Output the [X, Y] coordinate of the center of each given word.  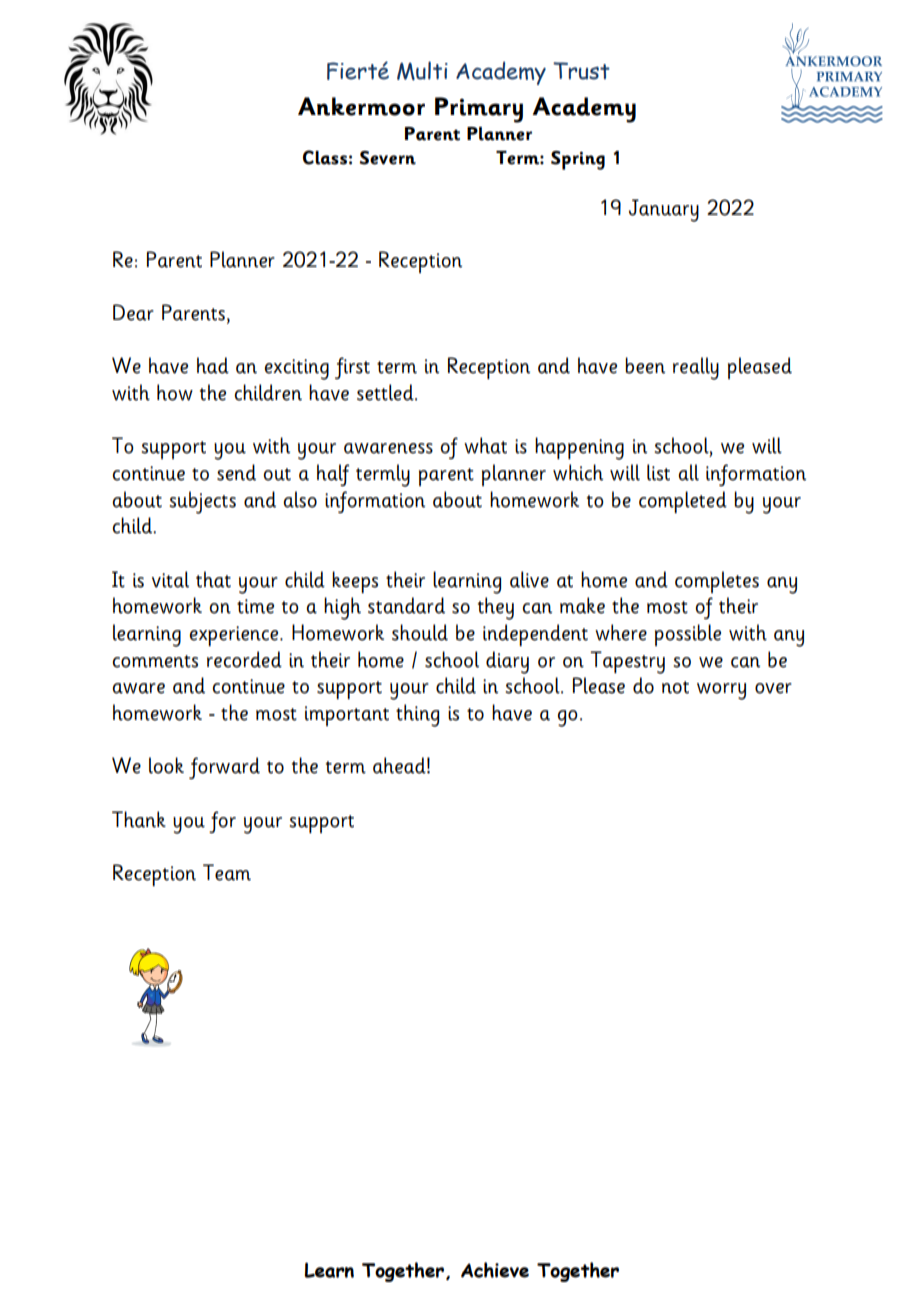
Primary [479, 110]
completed [683, 502]
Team [227, 872]
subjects [202, 502]
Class [325, 157]
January [664, 210]
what [485, 445]
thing [417, 715]
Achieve [495, 1270]
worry [721, 691]
